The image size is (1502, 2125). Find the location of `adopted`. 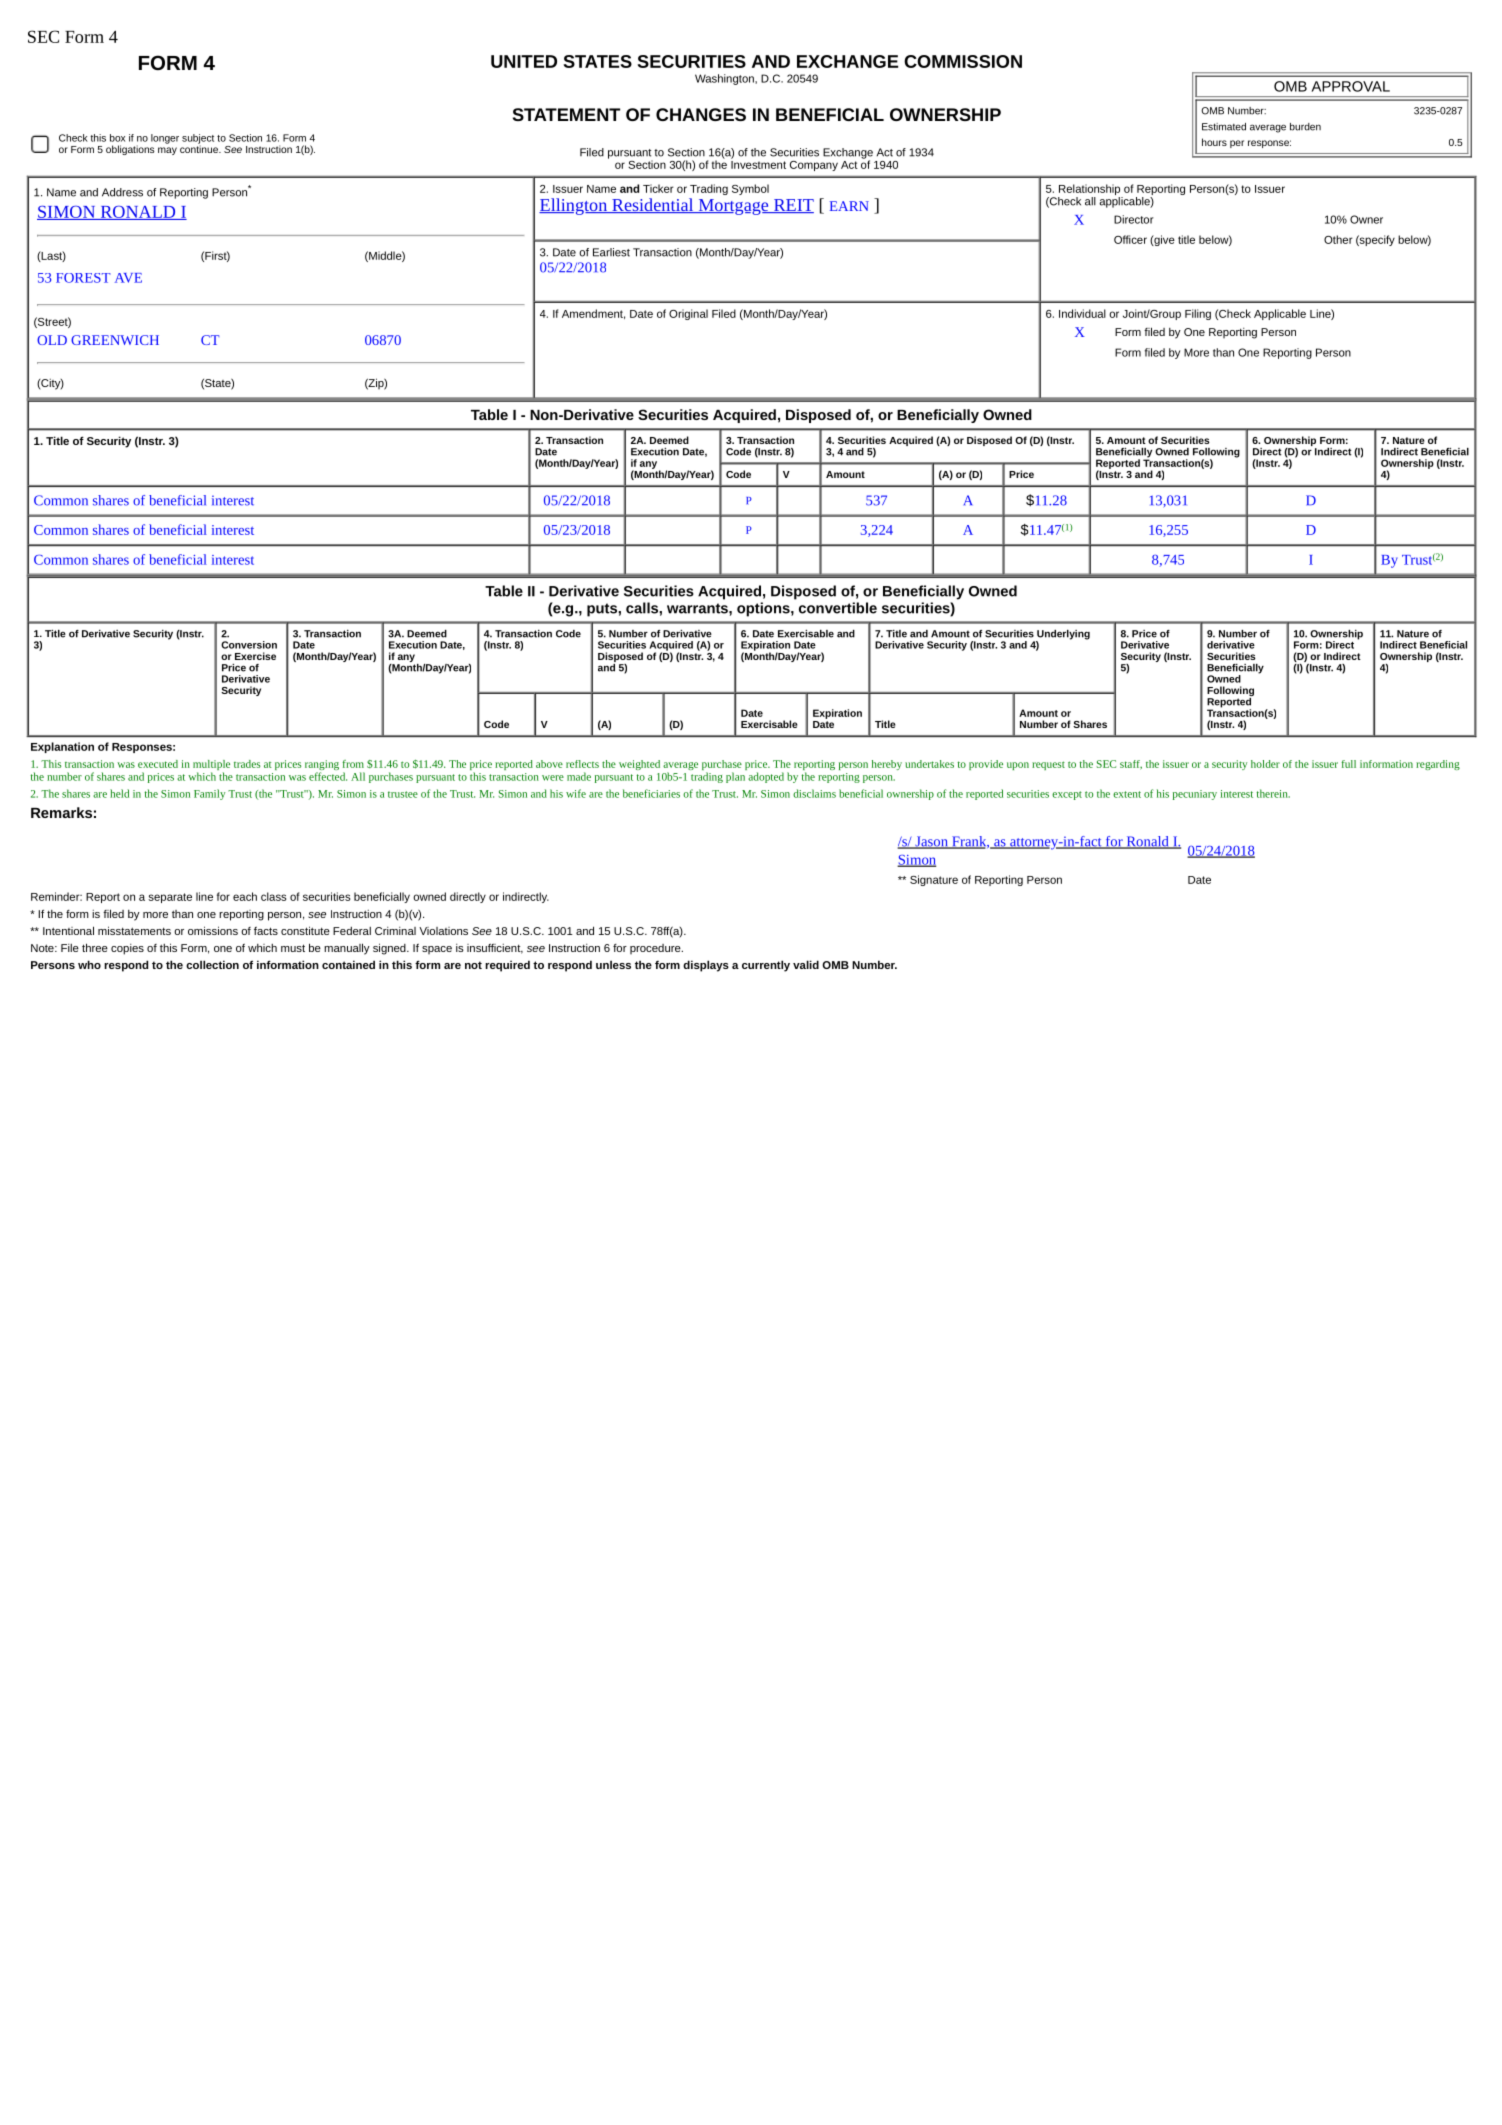

adopted is located at coordinates (766, 777).
